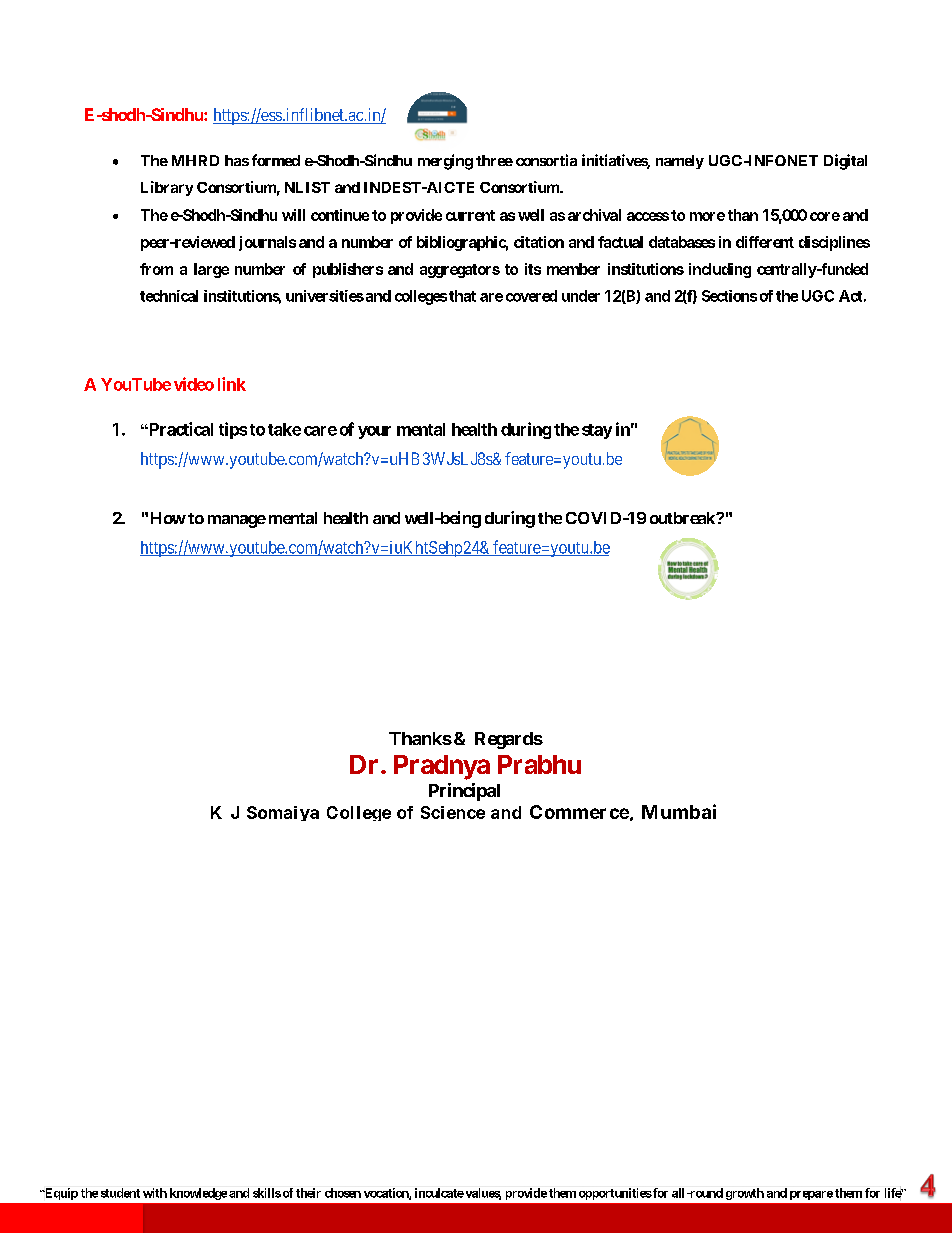 This screenshot has width=952, height=1233. What do you see at coordinates (470, 215) in the screenshot?
I see `current` at bounding box center [470, 215].
